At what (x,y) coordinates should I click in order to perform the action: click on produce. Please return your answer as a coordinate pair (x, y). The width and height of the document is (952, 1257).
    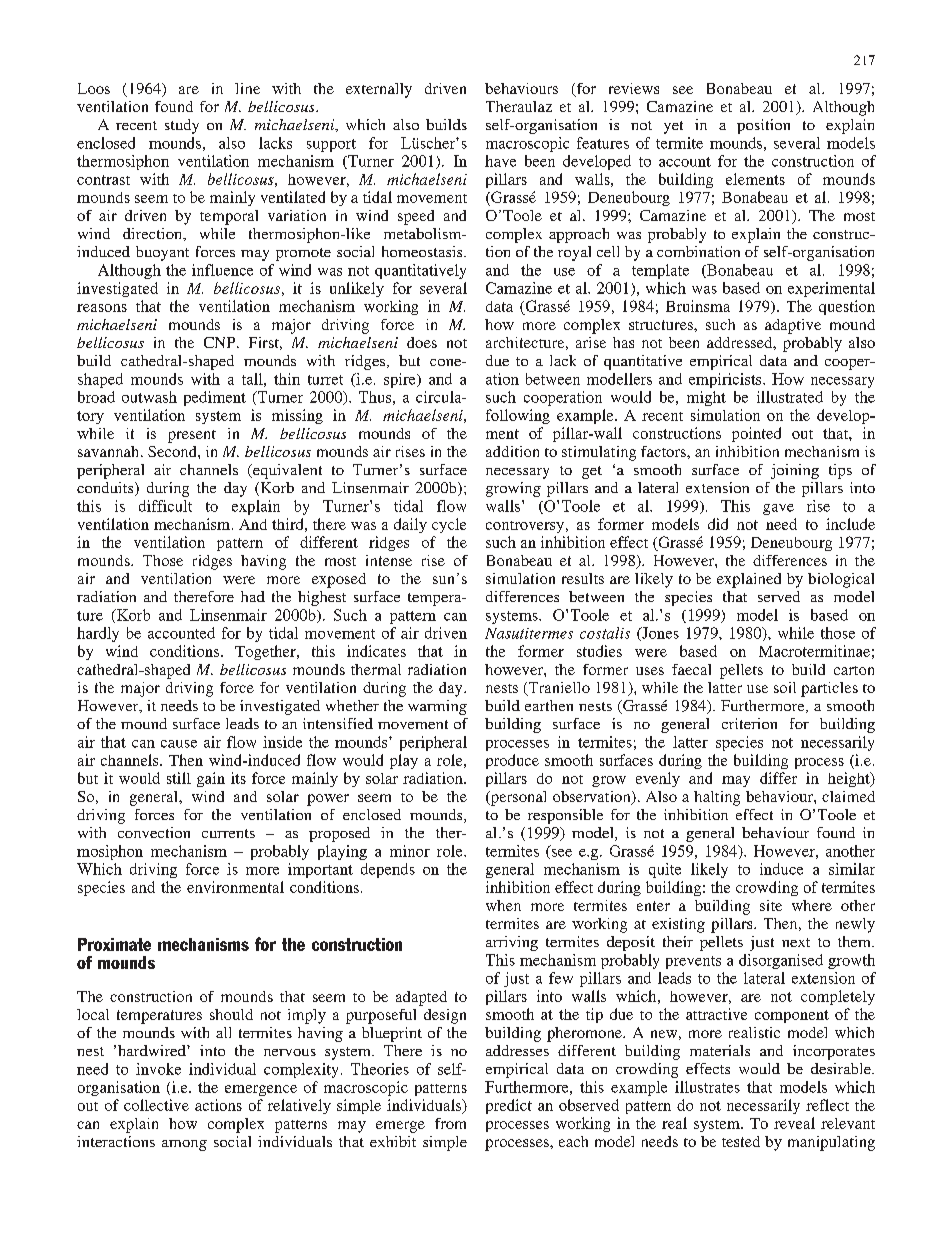
    Looking at the image, I should click on (512, 761).
